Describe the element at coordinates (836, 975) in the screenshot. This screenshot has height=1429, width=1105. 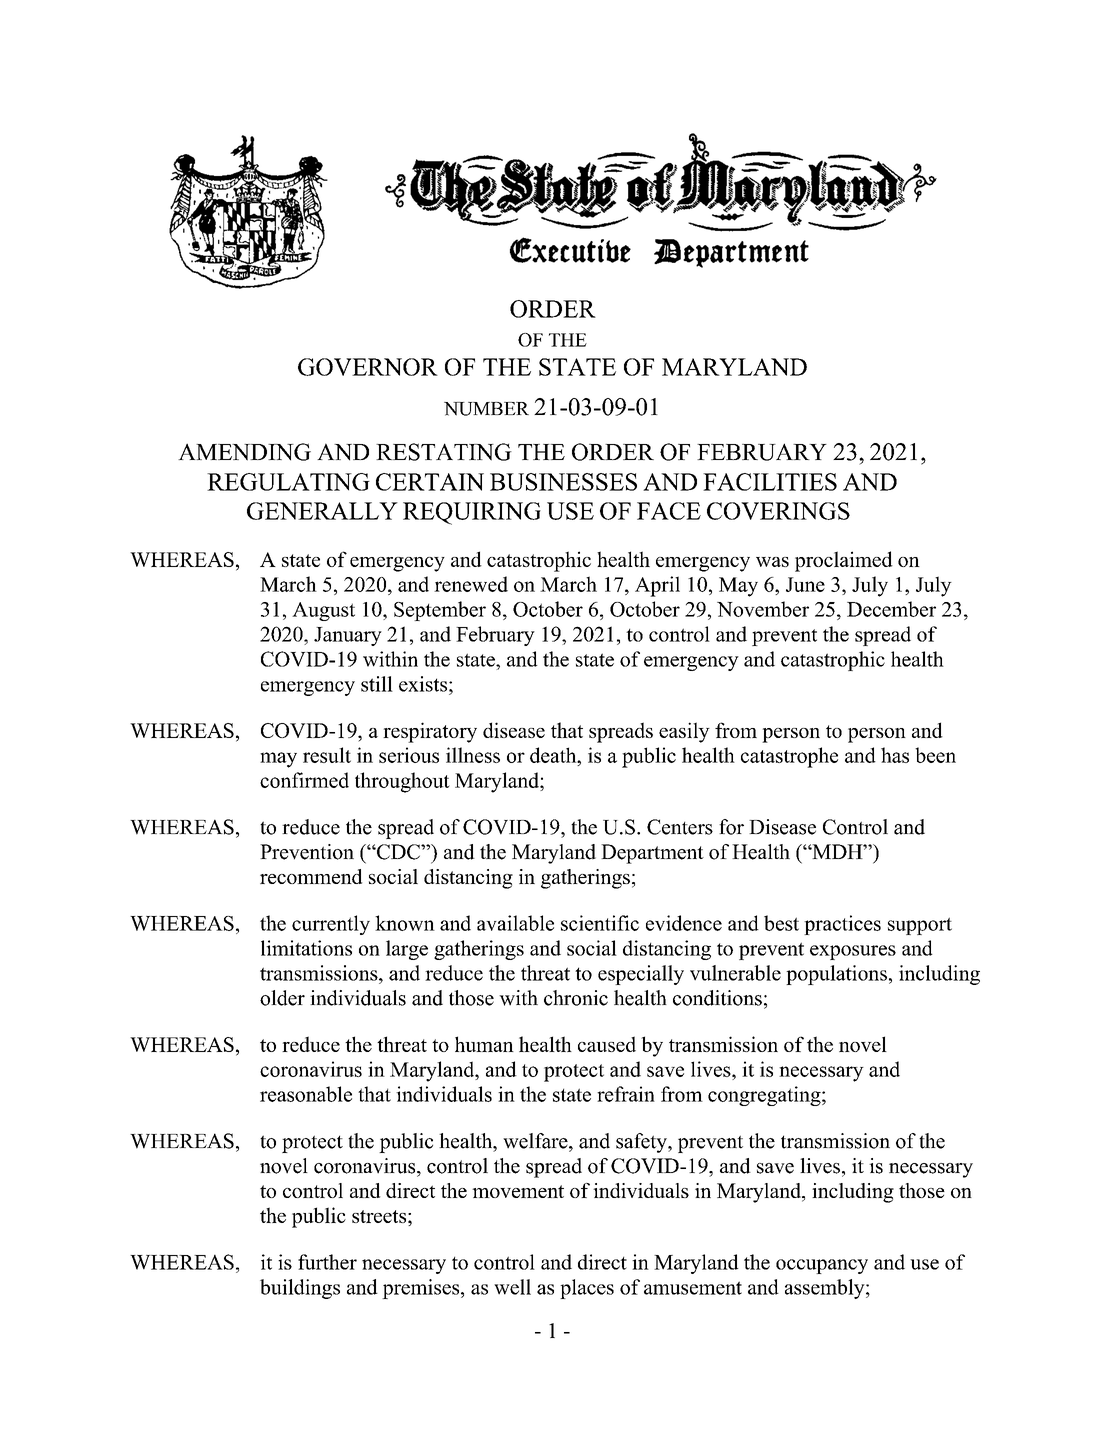
I see `populations` at that location.
